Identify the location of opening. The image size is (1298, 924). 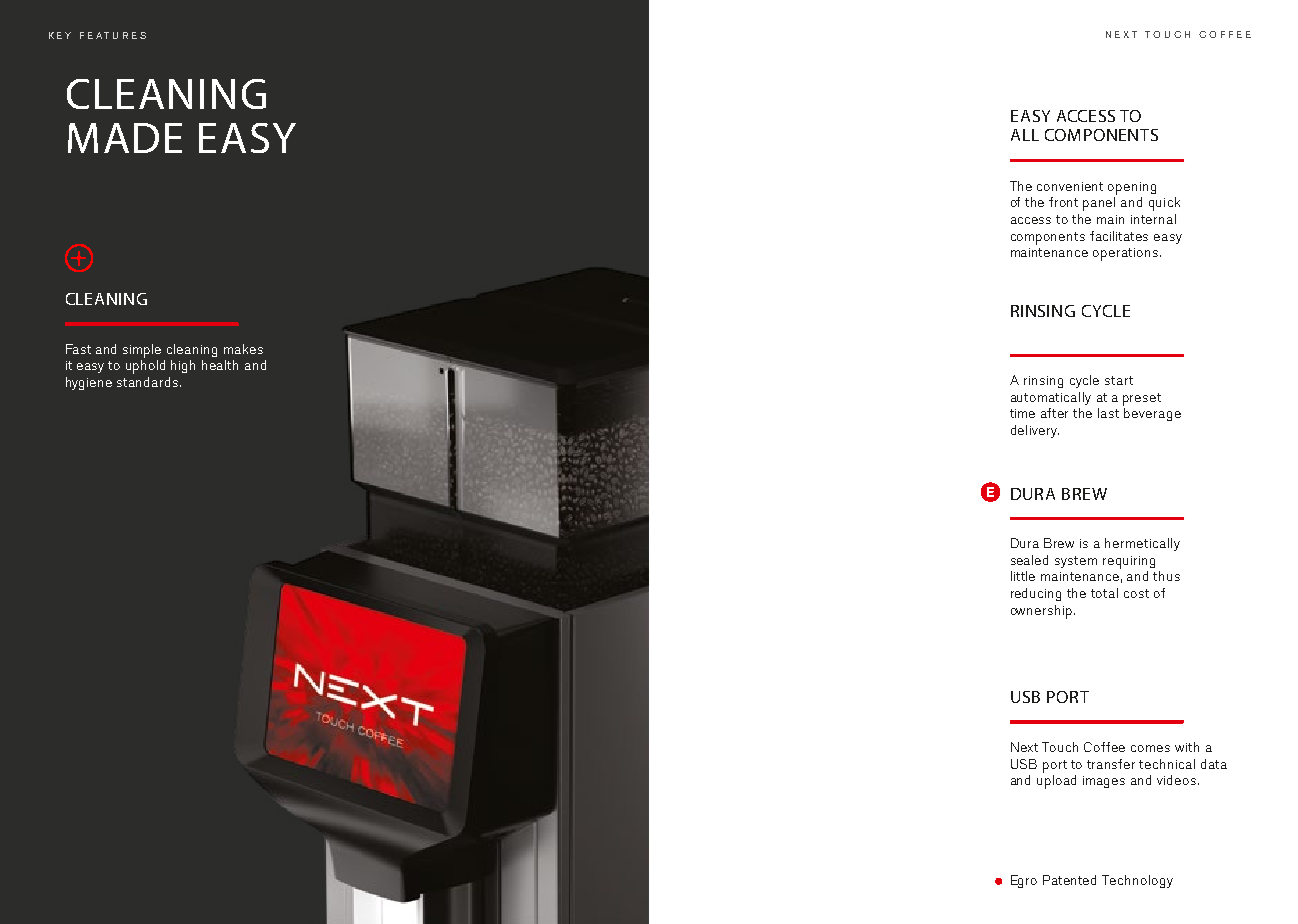
(1132, 188).
